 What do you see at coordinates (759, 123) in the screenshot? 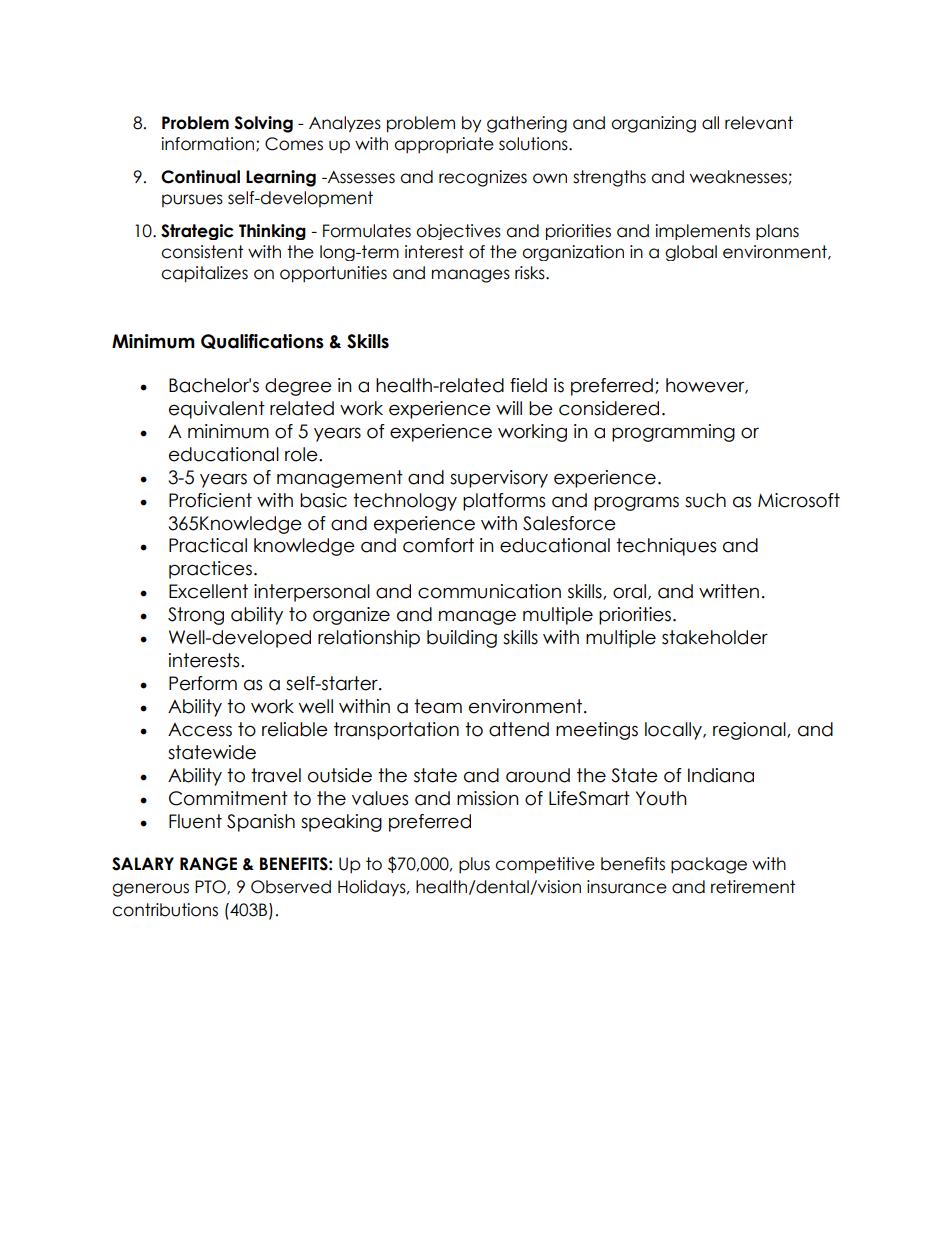
I see `relevant` at bounding box center [759, 123].
